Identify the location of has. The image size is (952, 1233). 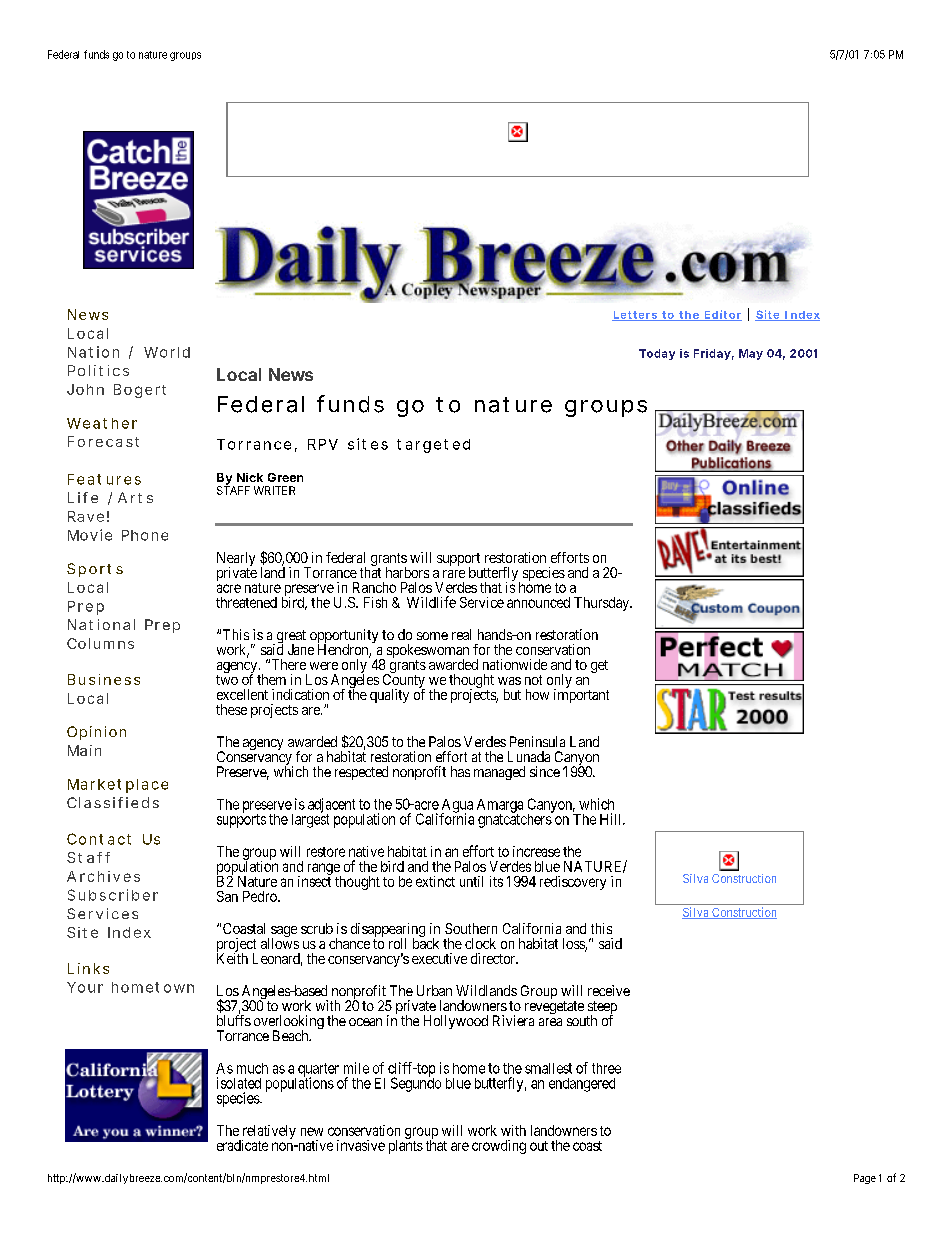
(460, 771).
